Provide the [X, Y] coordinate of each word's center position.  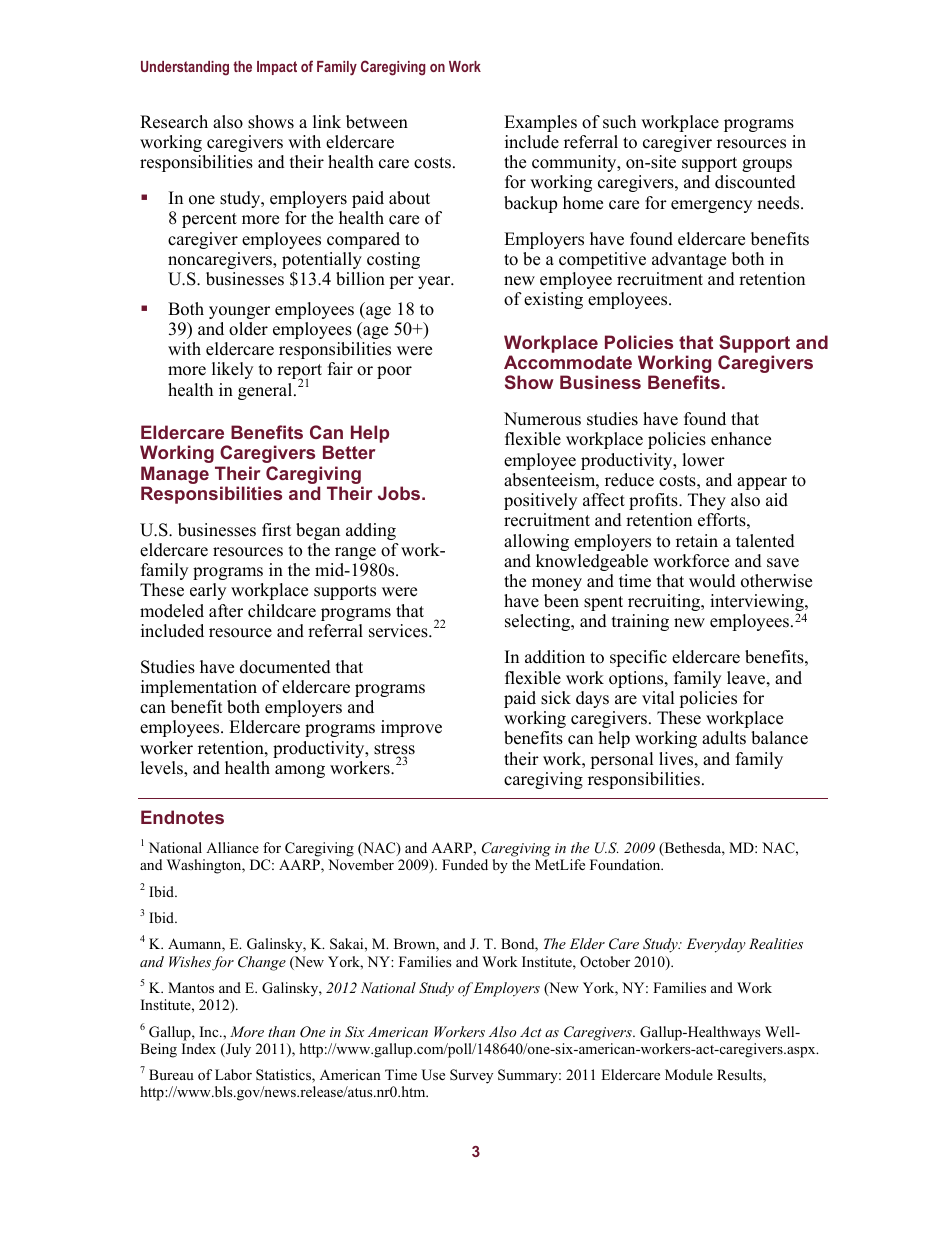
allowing [536, 542]
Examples [540, 123]
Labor [233, 1074]
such [619, 122]
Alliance [232, 847]
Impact [277, 68]
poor [394, 372]
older [248, 329]
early [208, 591]
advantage [689, 260]
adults [724, 738]
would [712, 581]
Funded [465, 864]
